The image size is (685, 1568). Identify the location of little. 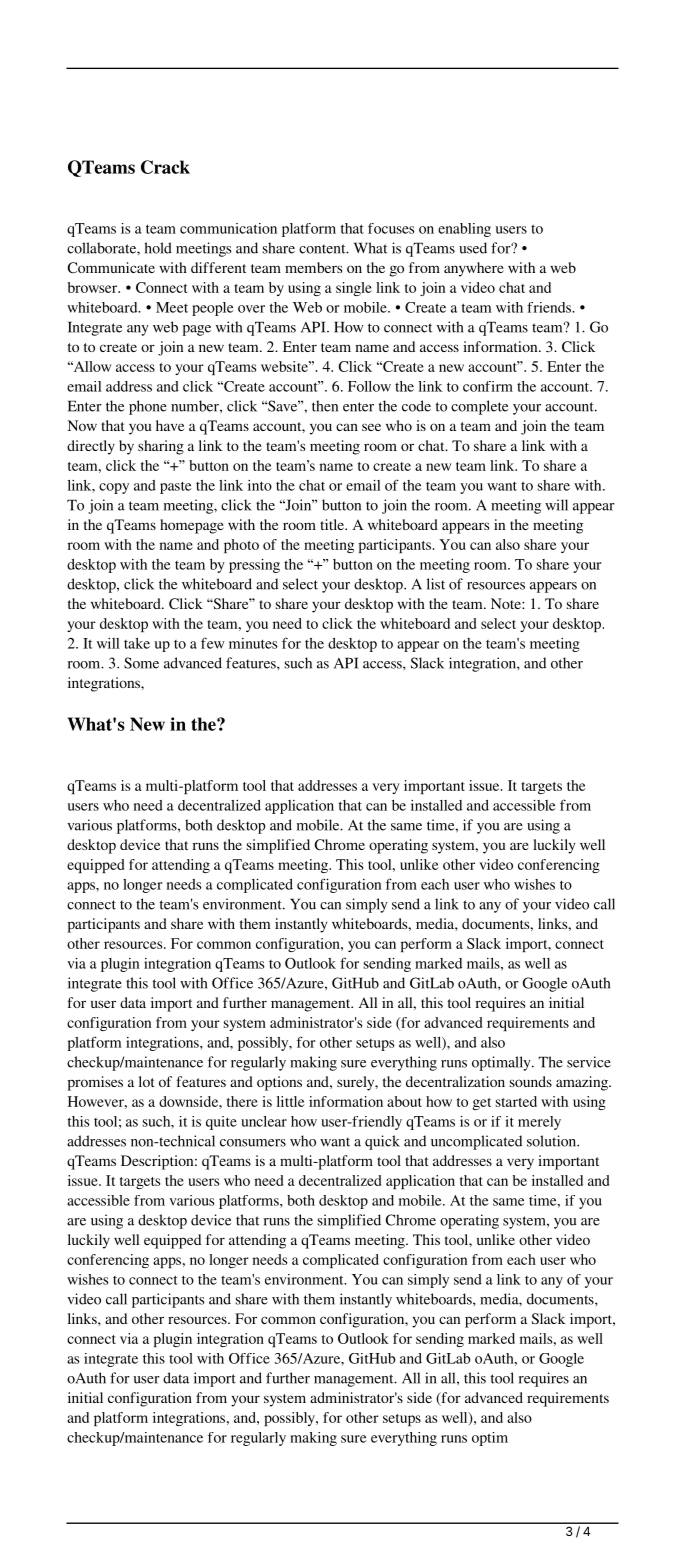
(291, 1101).
